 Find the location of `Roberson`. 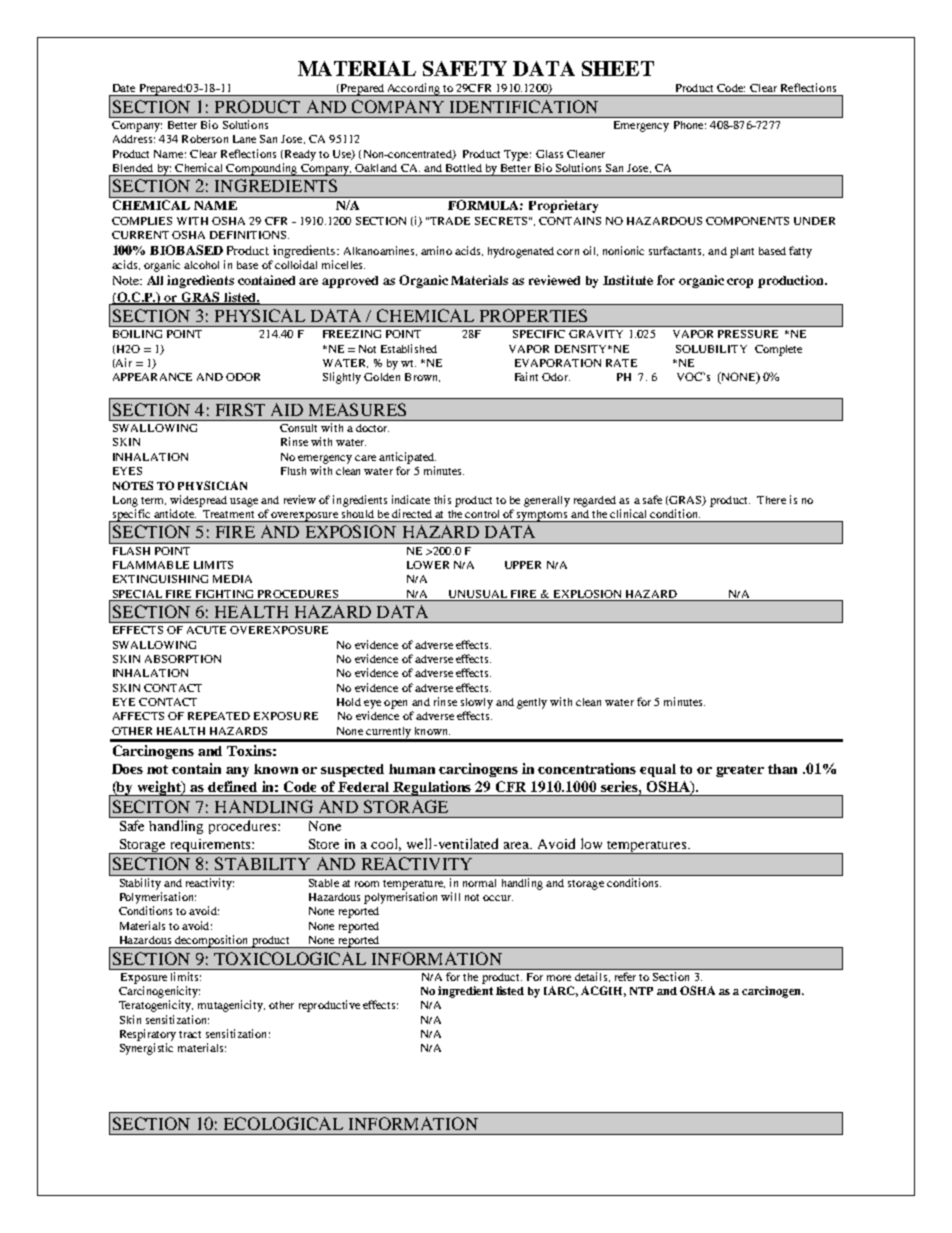

Roberson is located at coordinates (205, 139).
